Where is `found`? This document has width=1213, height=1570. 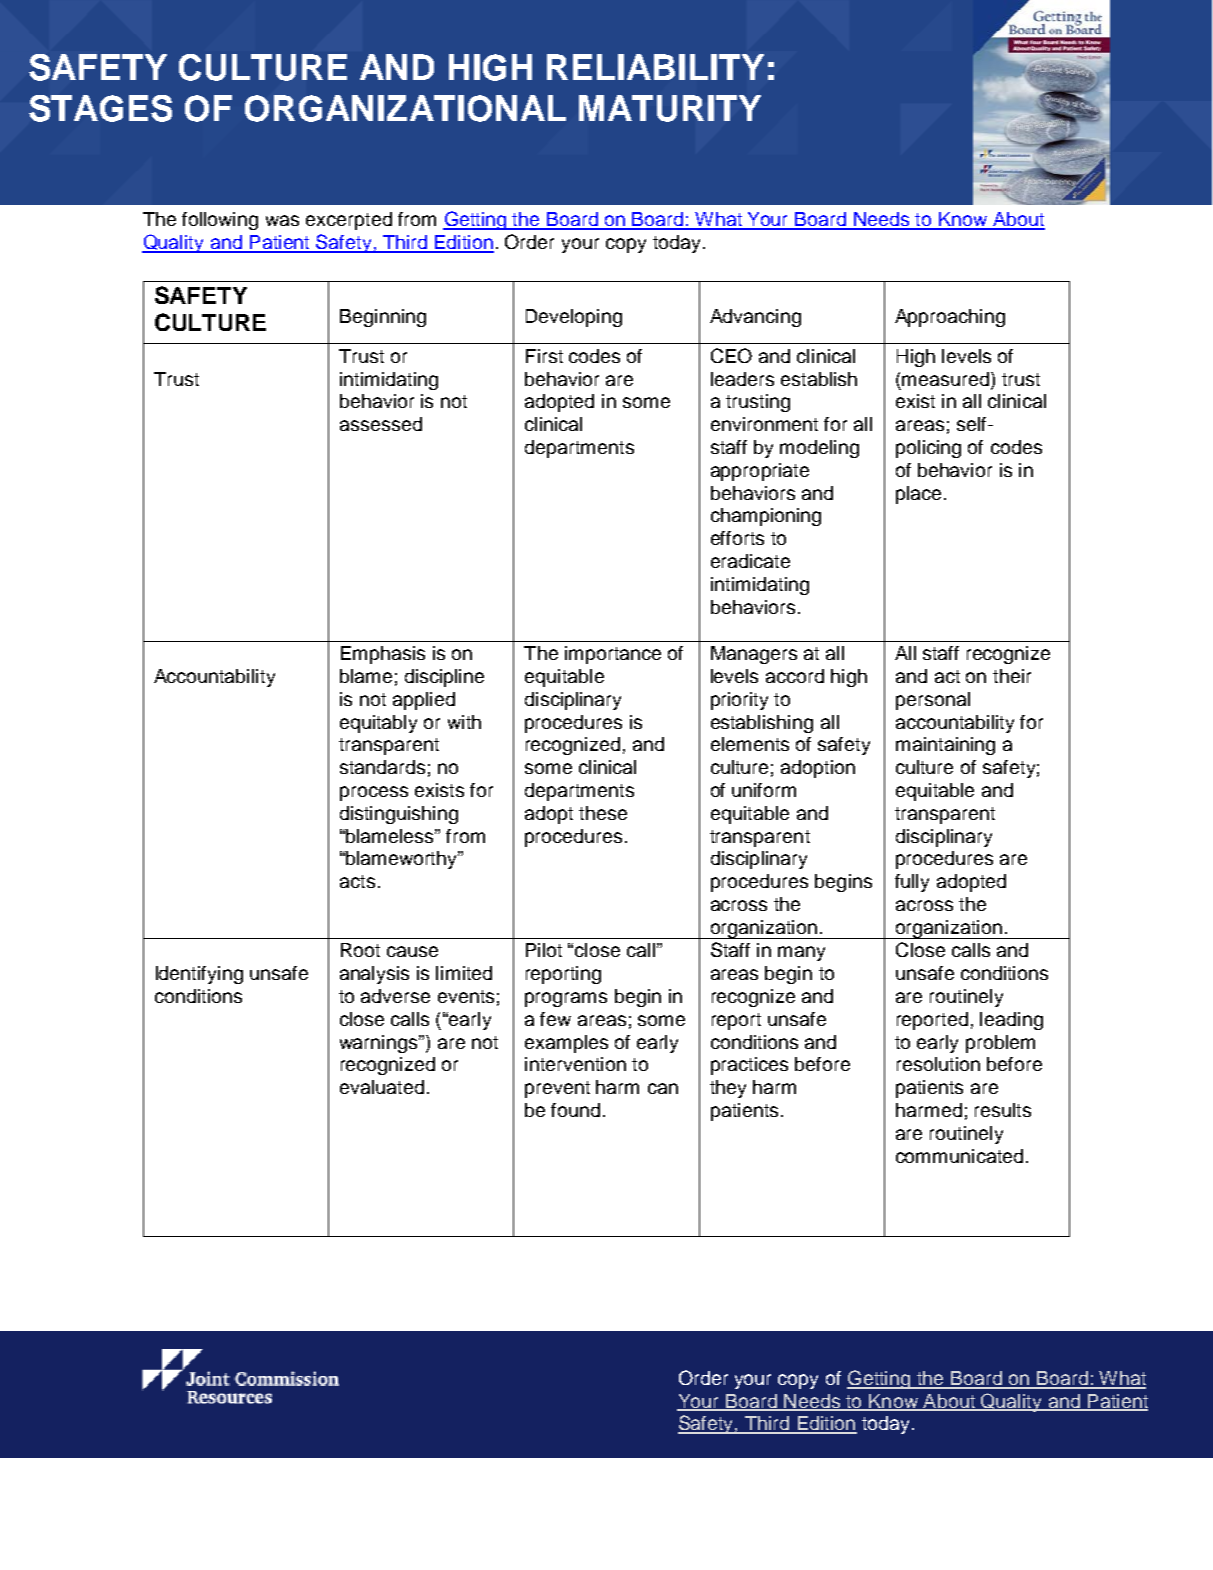
found is located at coordinates (575, 1110).
